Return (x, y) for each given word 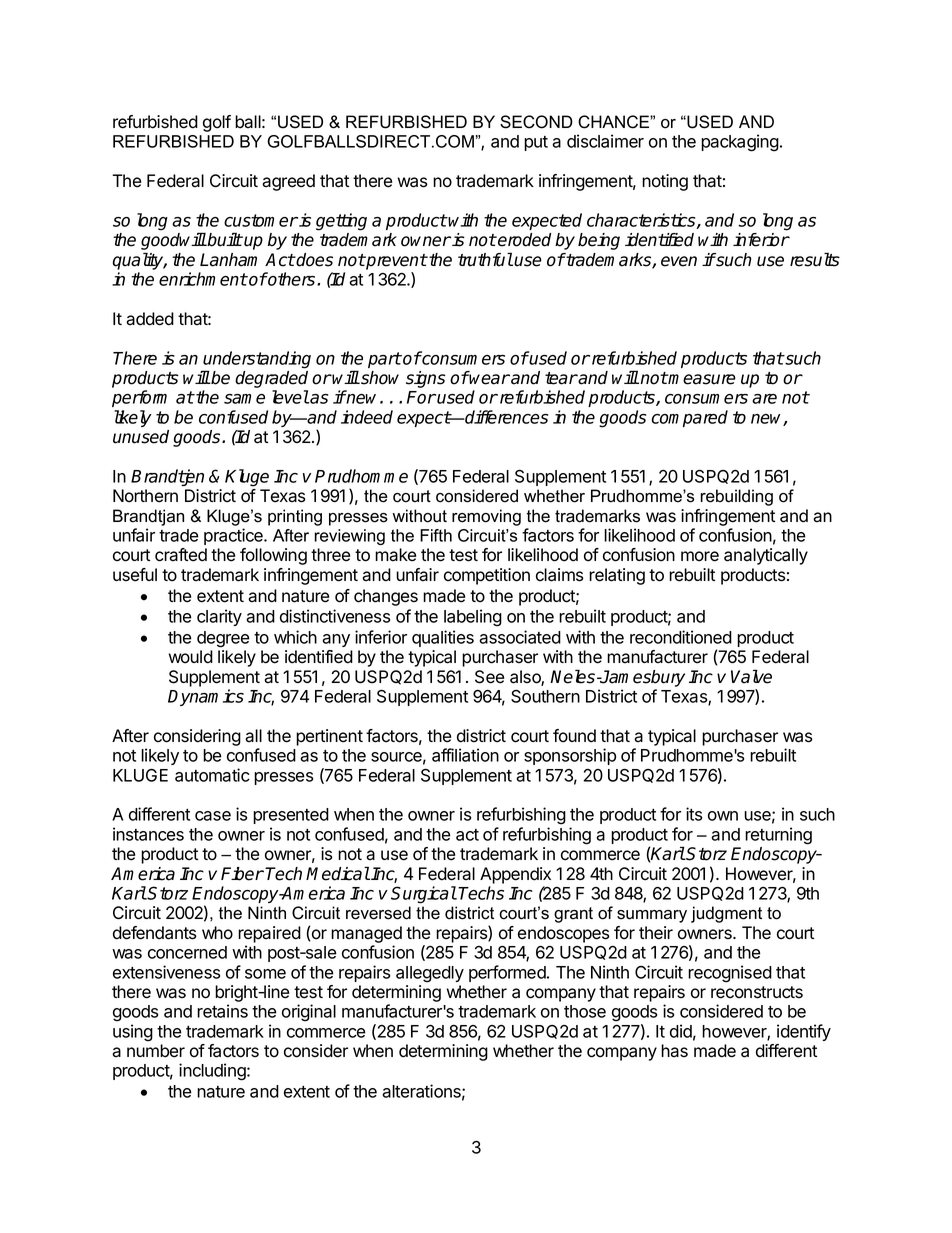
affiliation (465, 755)
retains (222, 1011)
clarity (219, 617)
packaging (740, 143)
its (694, 814)
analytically (766, 556)
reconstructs (757, 992)
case (213, 816)
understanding (256, 361)
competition (487, 576)
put (536, 143)
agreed (288, 182)
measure (701, 379)
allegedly (430, 974)
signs (426, 379)
